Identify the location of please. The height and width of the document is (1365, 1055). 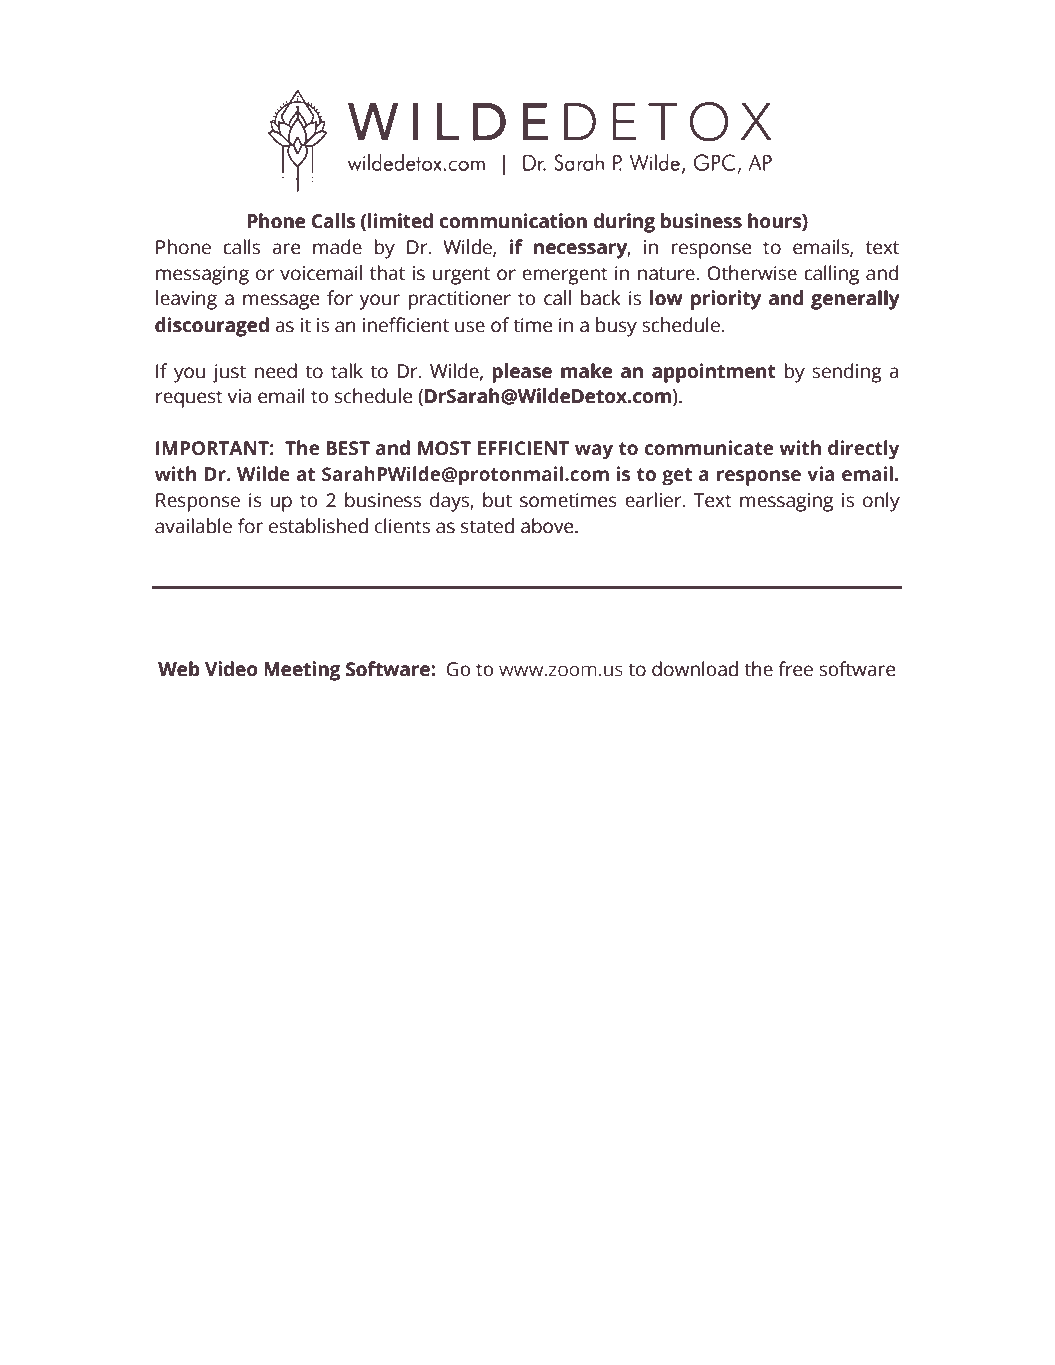
(522, 373).
